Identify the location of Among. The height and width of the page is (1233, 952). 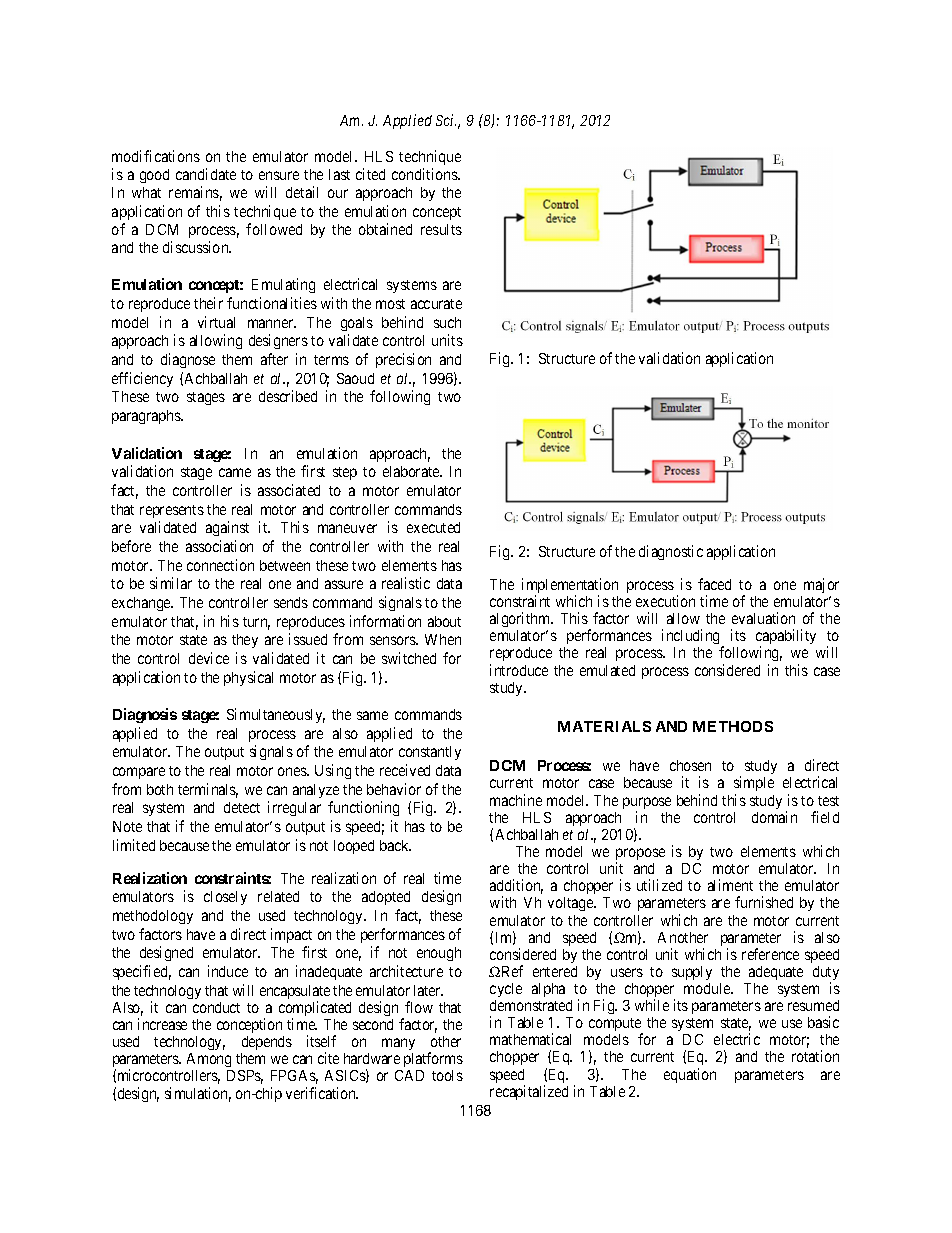
(210, 1062).
